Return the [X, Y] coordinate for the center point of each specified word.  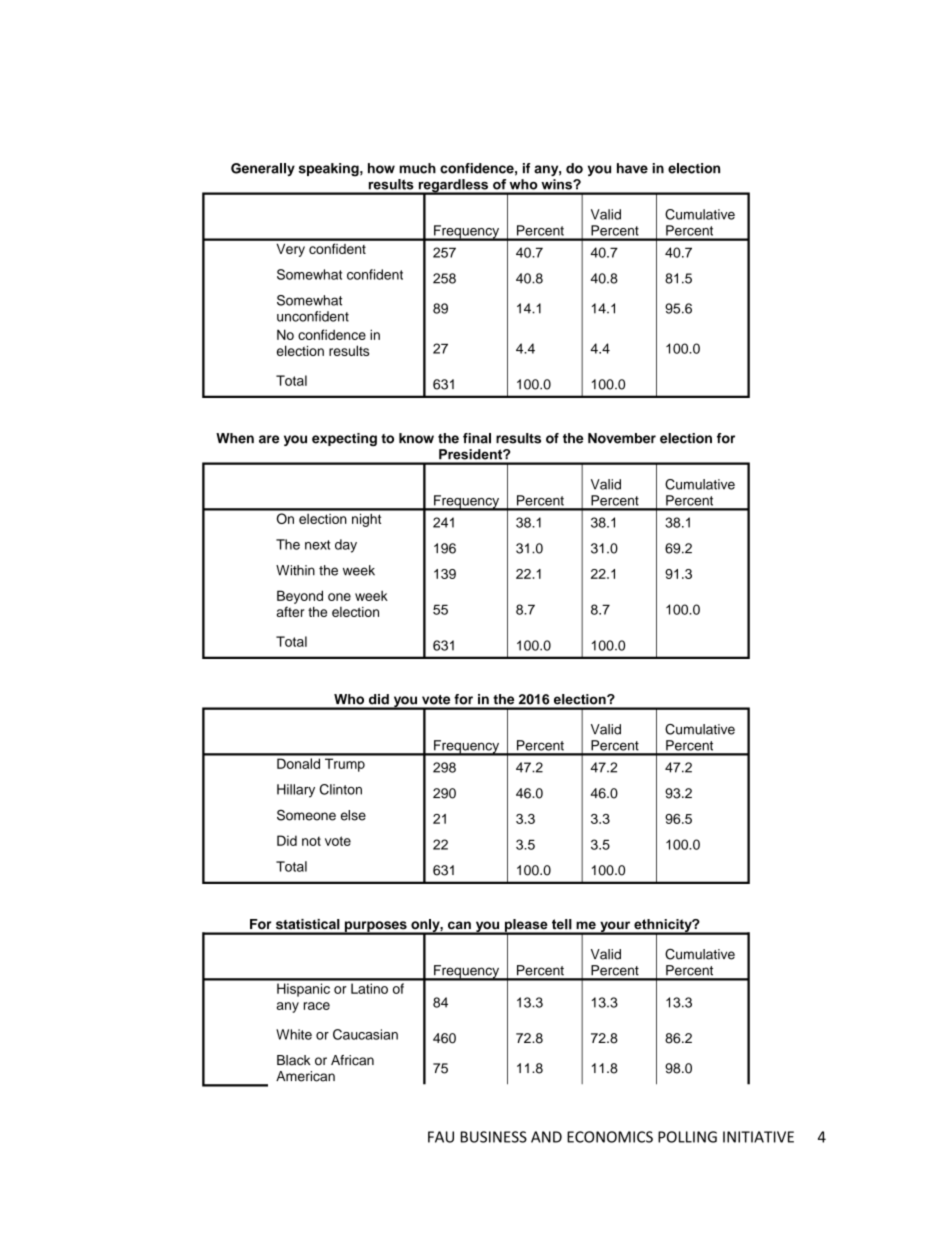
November [622, 438]
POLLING [687, 1137]
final [477, 438]
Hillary [296, 791]
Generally [263, 169]
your [615, 927]
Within [295, 570]
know [416, 438]
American [305, 1076]
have [632, 168]
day [346, 546]
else [353, 815]
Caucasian [365, 1034]
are [269, 439]
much [417, 168]
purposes [375, 927]
